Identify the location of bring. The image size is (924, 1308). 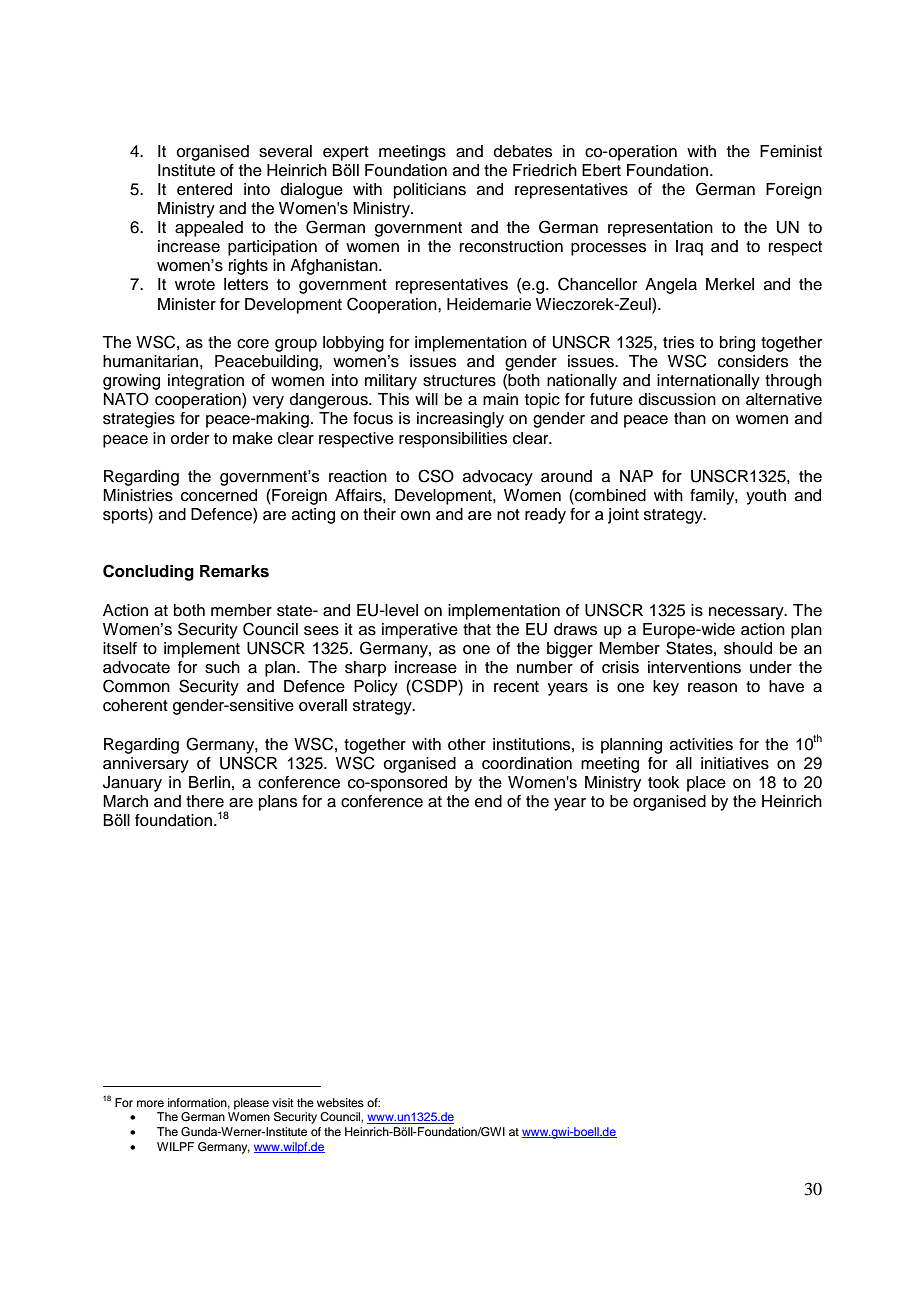
(737, 344).
